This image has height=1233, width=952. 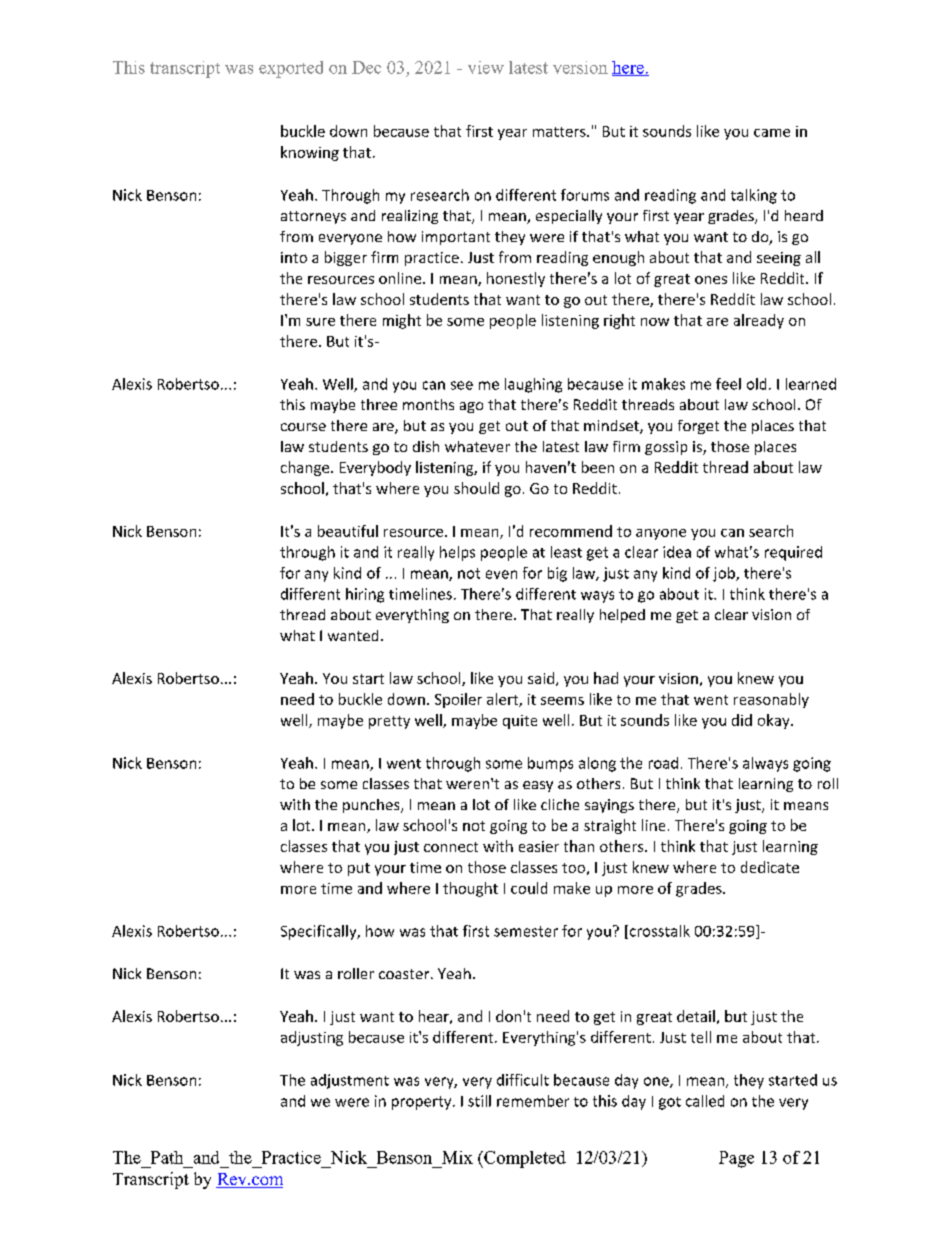 I want to click on property, so click(x=423, y=1103).
